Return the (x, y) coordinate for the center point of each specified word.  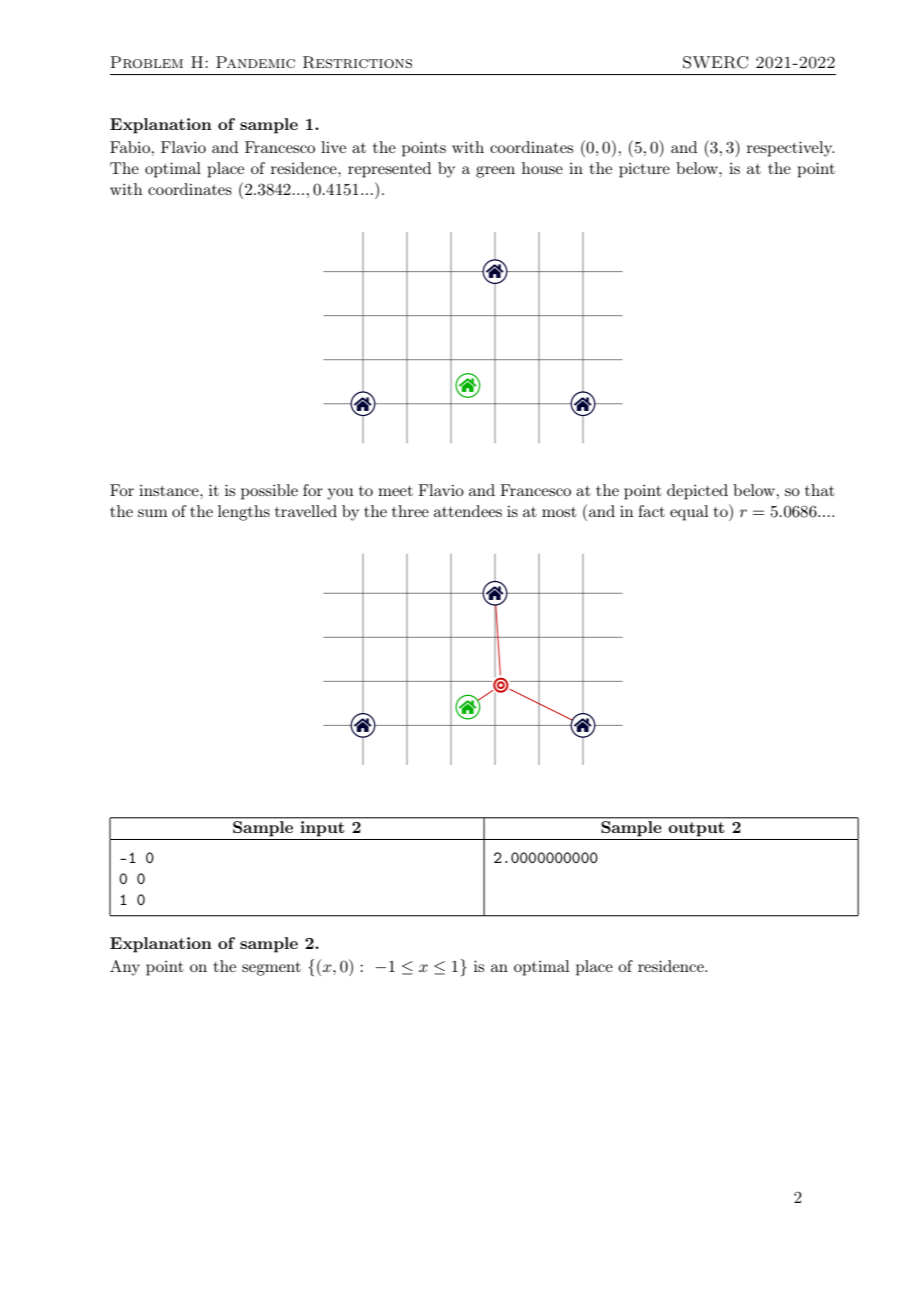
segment (271, 969)
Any (125, 968)
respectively (790, 149)
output (696, 829)
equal (689, 513)
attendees (468, 511)
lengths (244, 513)
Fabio (130, 147)
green (495, 172)
